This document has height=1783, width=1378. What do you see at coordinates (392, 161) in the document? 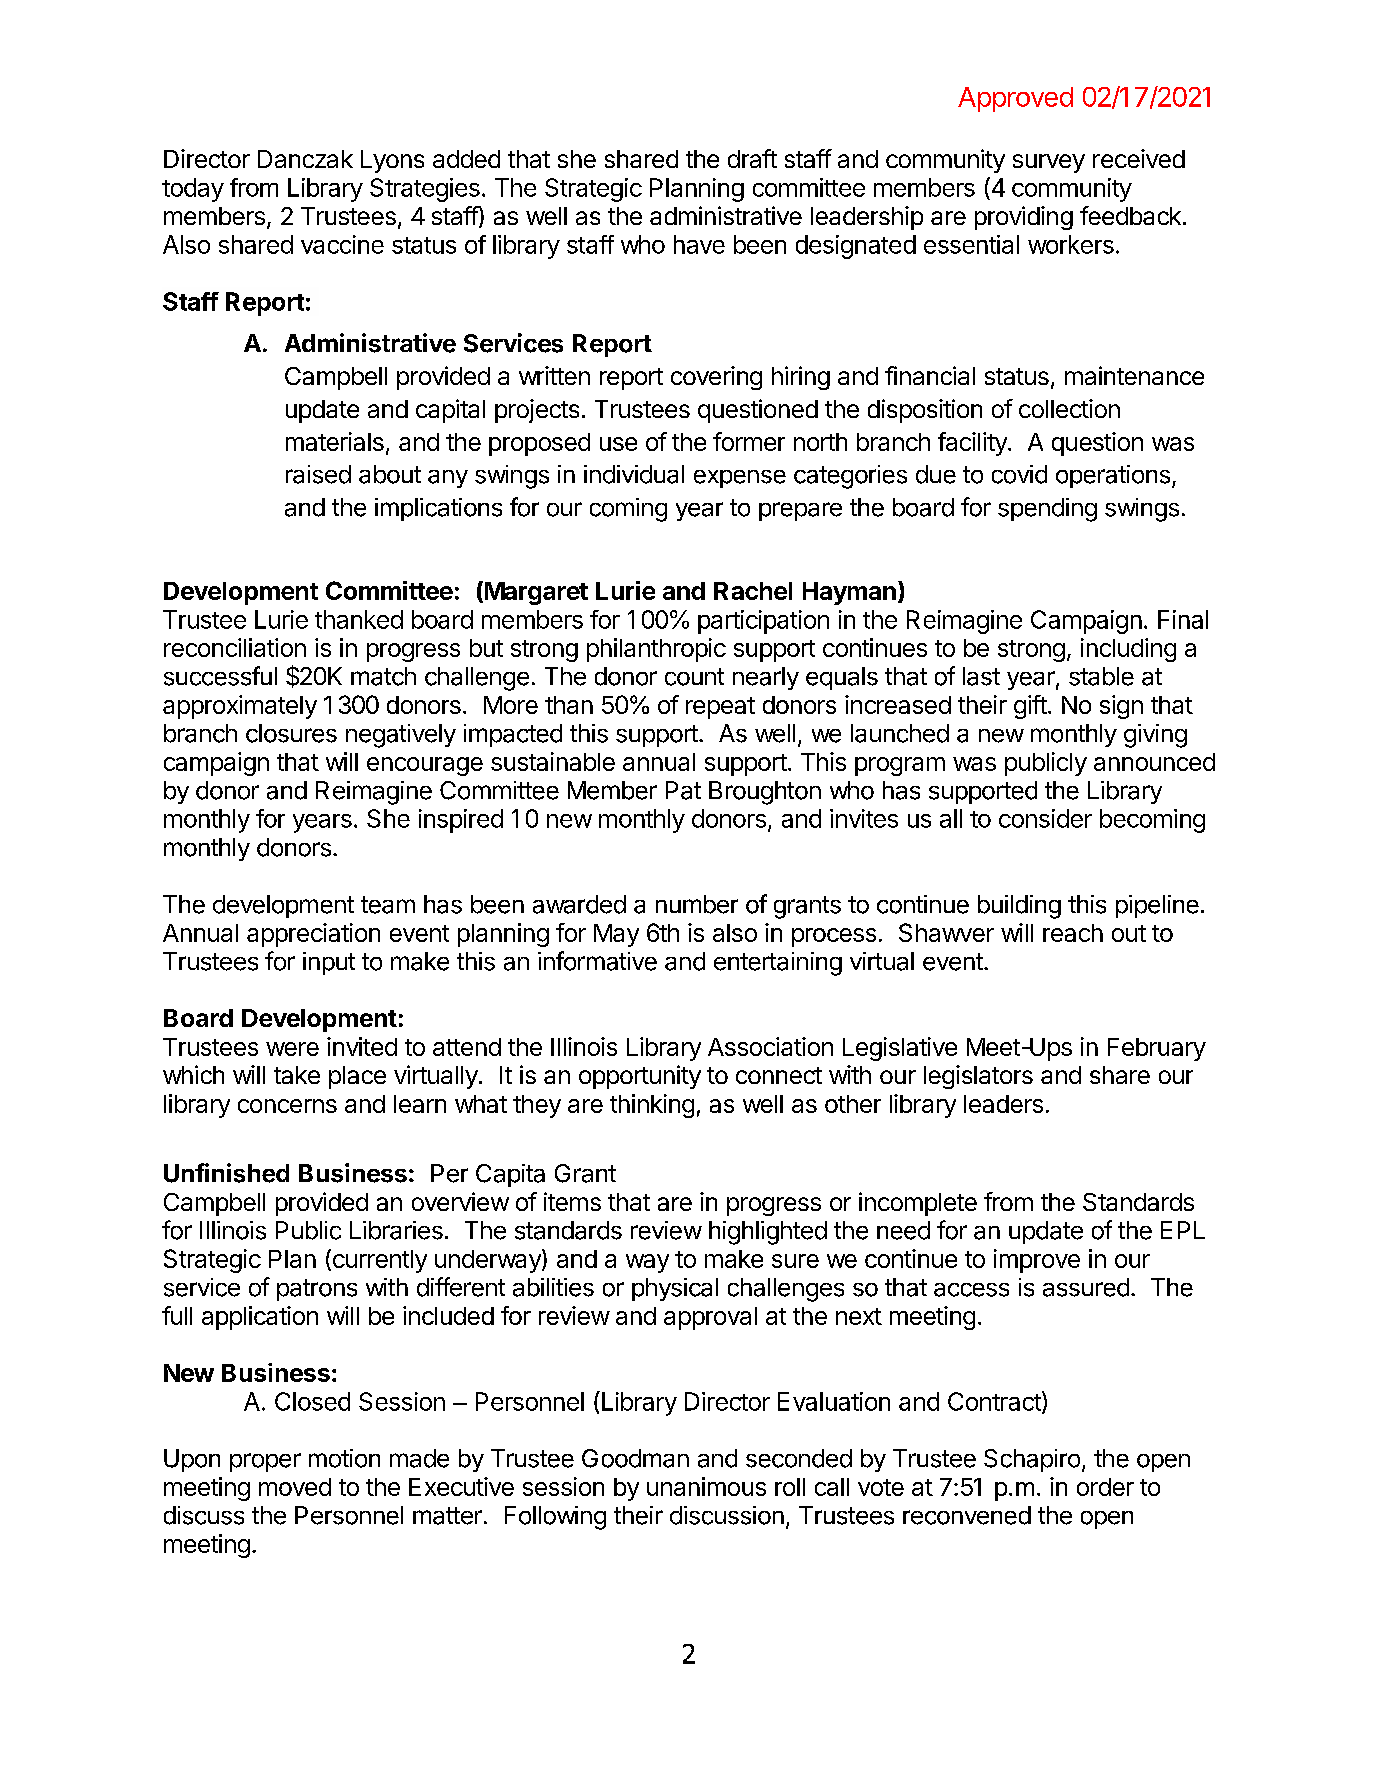
I see `Lyons` at bounding box center [392, 161].
